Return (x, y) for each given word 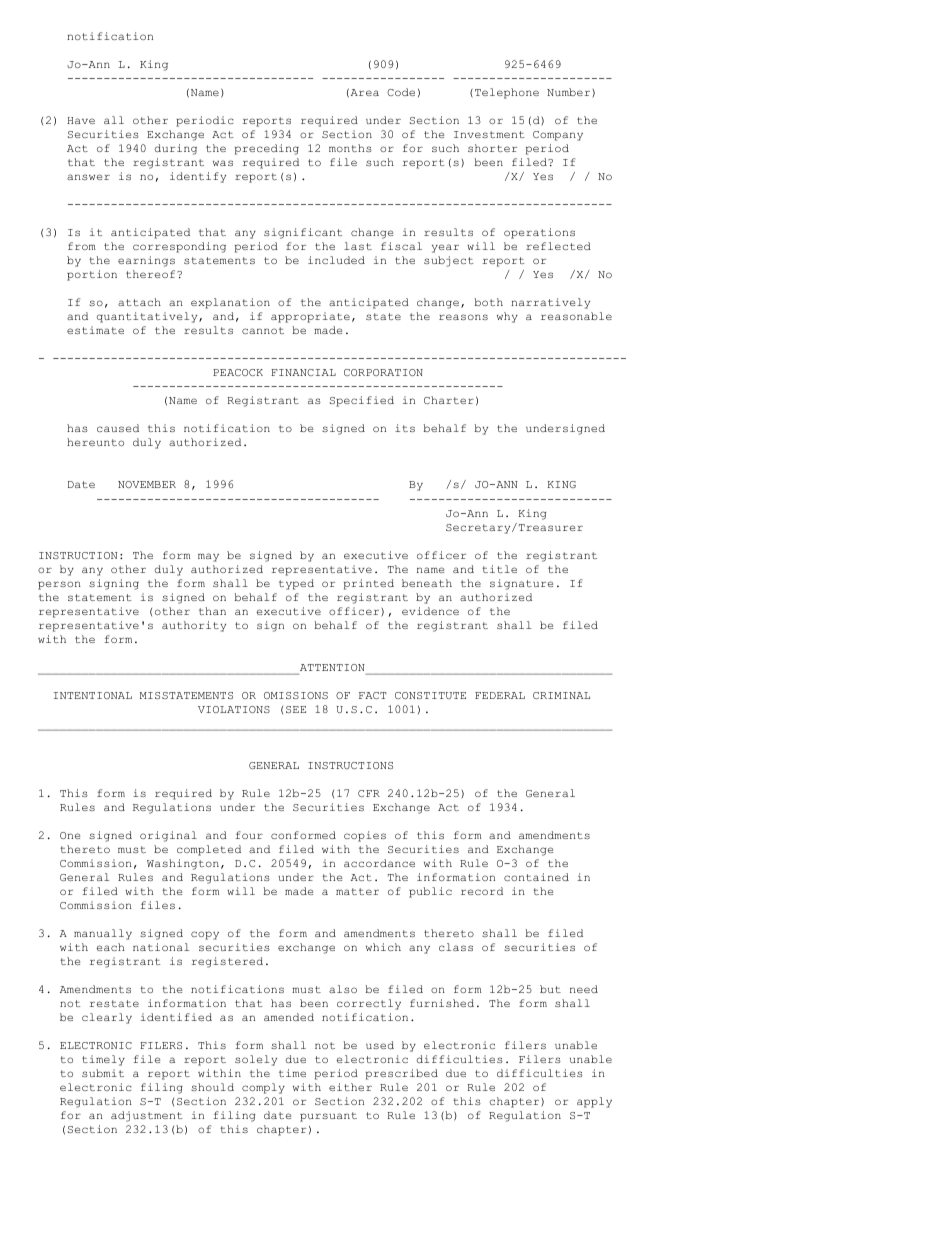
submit (103, 1073)
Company (558, 136)
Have (81, 120)
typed (296, 584)
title (499, 569)
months (350, 148)
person (59, 585)
